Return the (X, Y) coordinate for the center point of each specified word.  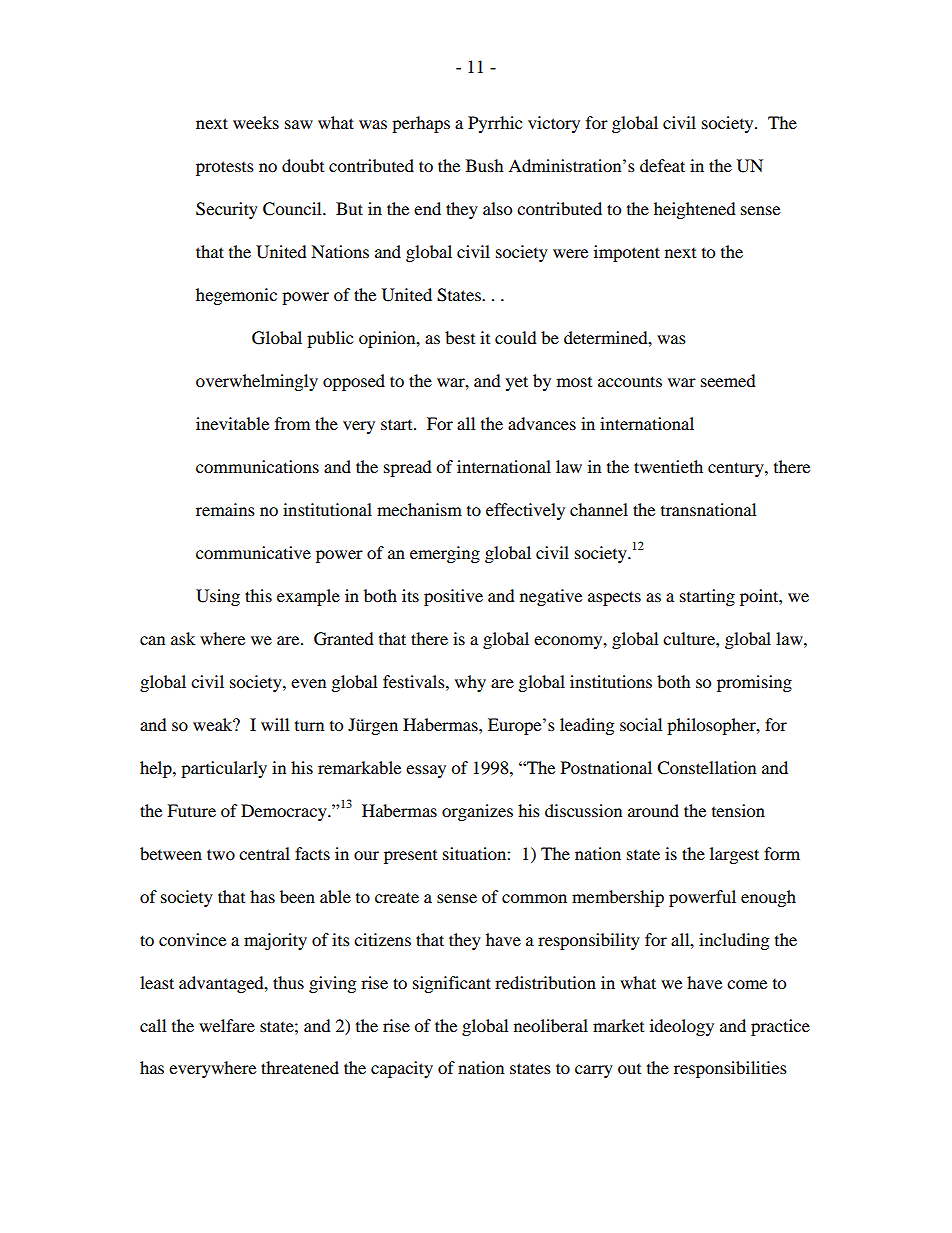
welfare (227, 1025)
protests (225, 168)
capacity (402, 1069)
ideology (682, 1027)
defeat (662, 165)
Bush (485, 165)
